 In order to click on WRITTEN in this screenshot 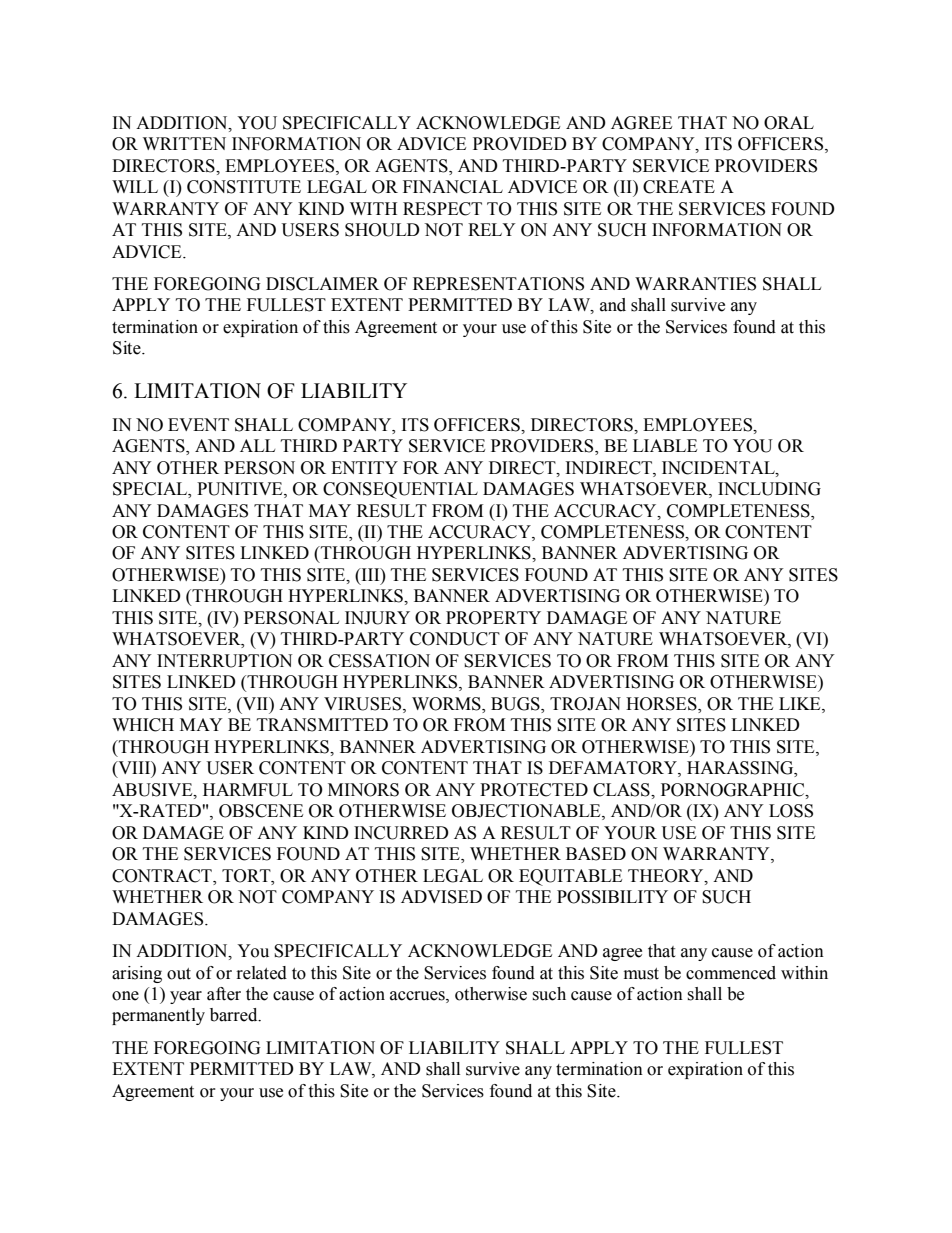, I will do `click(184, 143)`.
